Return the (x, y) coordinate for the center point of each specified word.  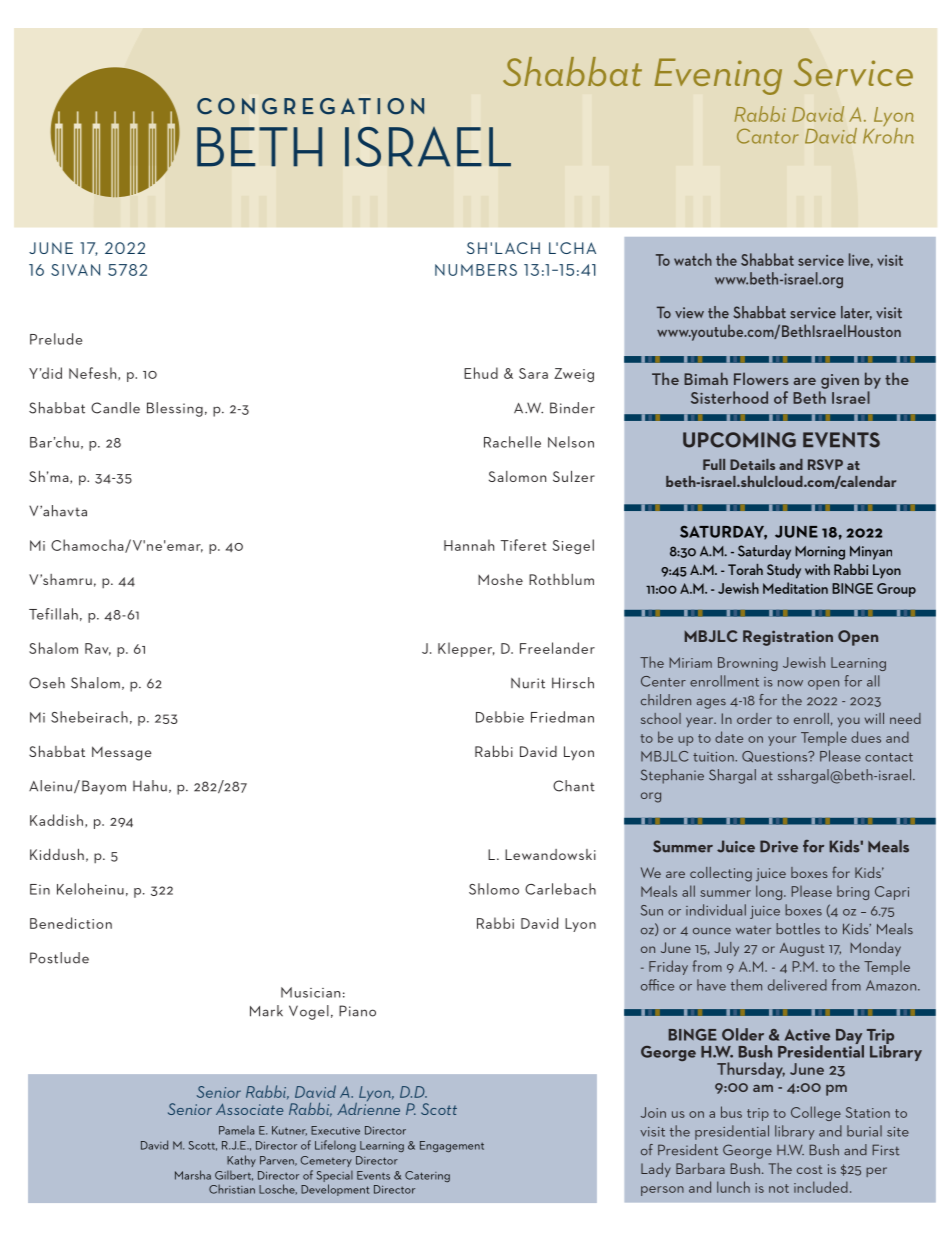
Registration (788, 638)
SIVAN (75, 270)
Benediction (71, 923)
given (840, 381)
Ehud (481, 373)
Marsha (193, 1175)
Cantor (768, 136)
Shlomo (494, 889)
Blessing (175, 409)
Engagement (452, 1146)
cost (810, 1169)
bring (853, 893)
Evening (718, 76)
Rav (98, 649)
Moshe (500, 579)
